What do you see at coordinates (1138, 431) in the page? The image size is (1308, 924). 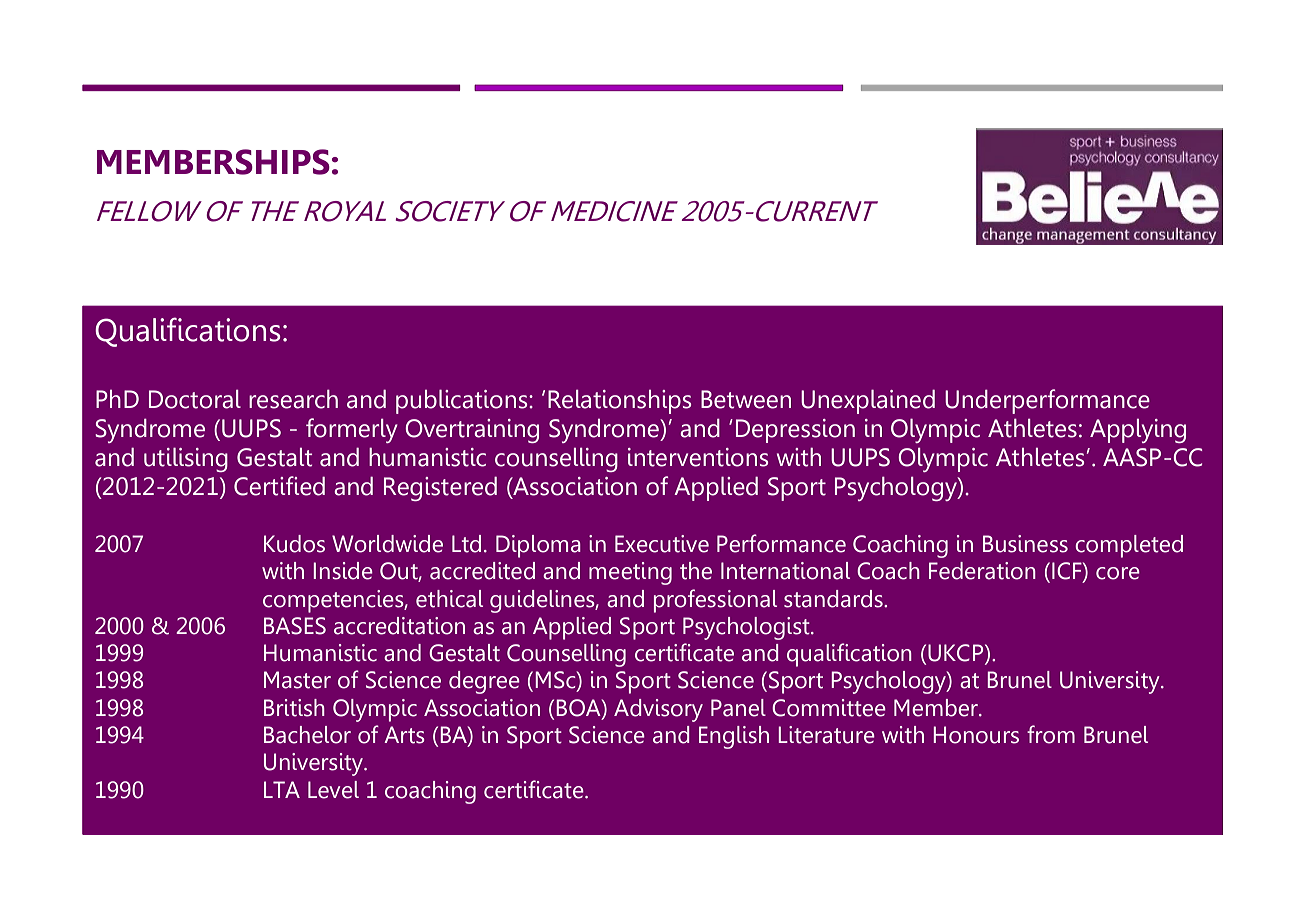 I see `Applying` at bounding box center [1138, 431].
